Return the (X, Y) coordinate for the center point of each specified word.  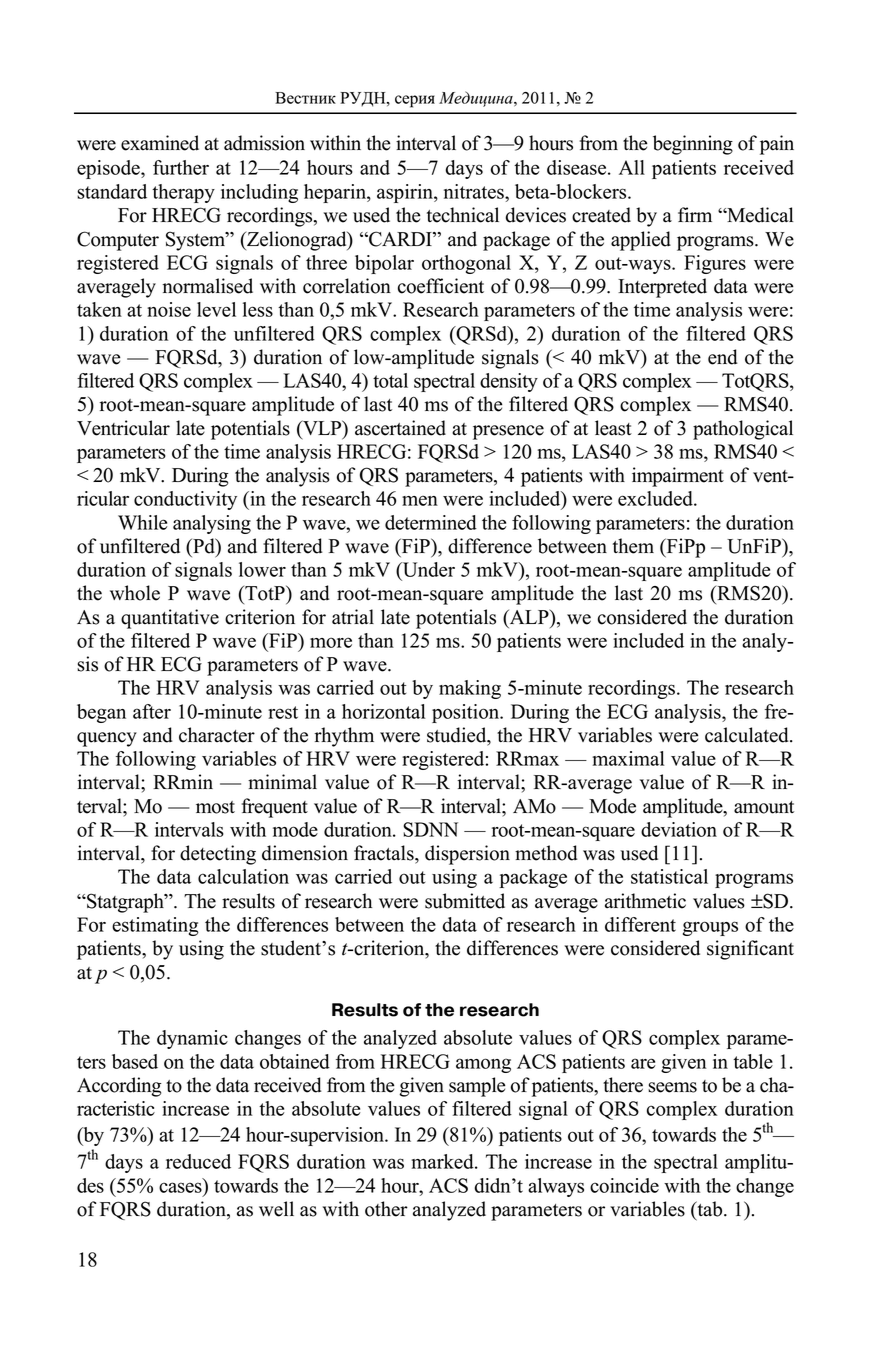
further (181, 167)
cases (180, 1187)
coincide (624, 1185)
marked (444, 1161)
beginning (693, 145)
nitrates (475, 191)
